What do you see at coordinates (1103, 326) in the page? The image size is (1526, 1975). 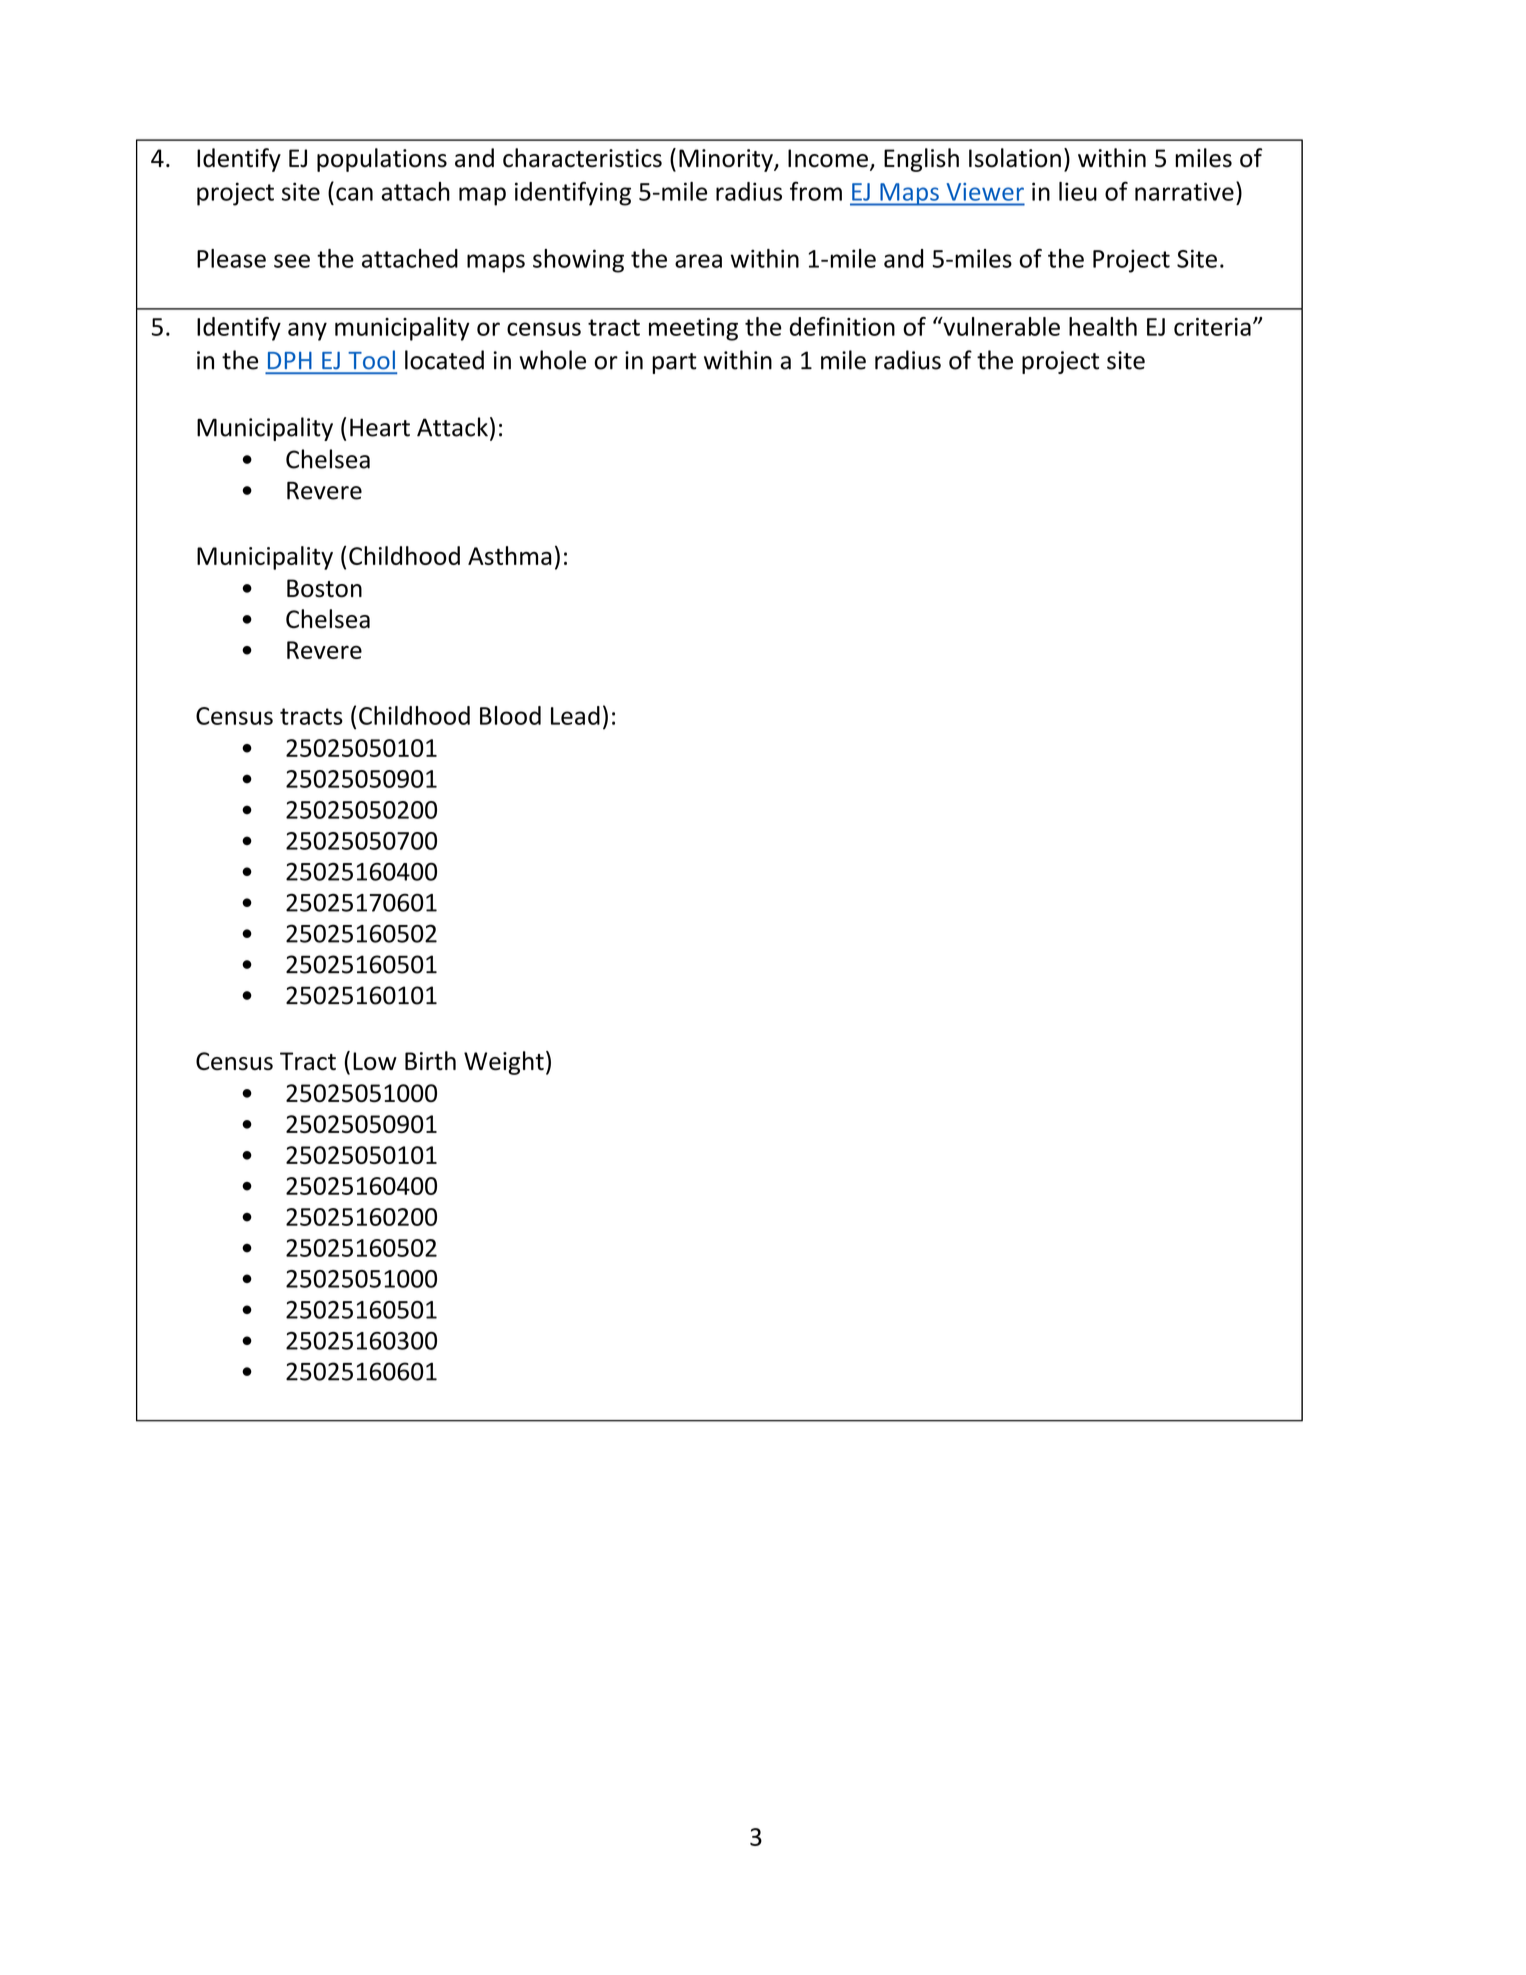 I see `health` at bounding box center [1103, 326].
